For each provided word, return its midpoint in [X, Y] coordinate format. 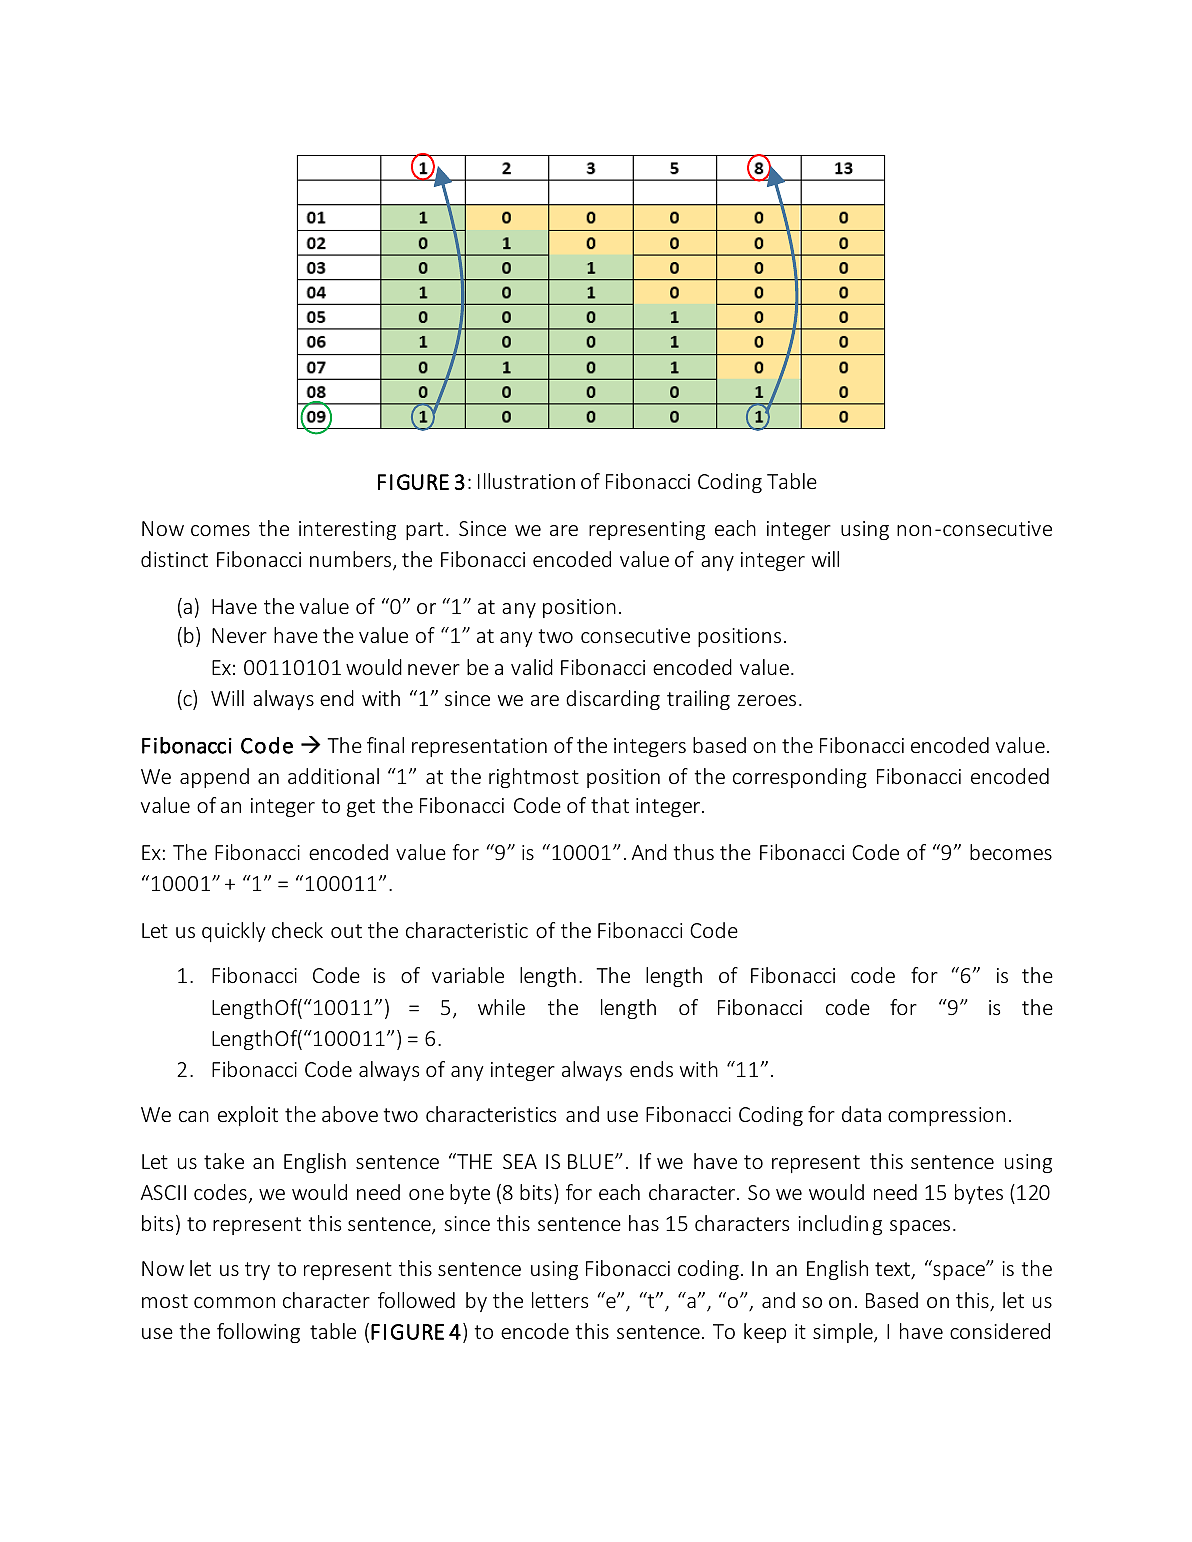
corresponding [800, 778]
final [385, 745]
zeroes [767, 700]
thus [693, 852]
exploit [248, 1116]
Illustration [526, 481]
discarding [613, 700]
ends [651, 1069]
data [861, 1114]
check [297, 930]
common [234, 1302]
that [610, 805]
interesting [347, 530]
